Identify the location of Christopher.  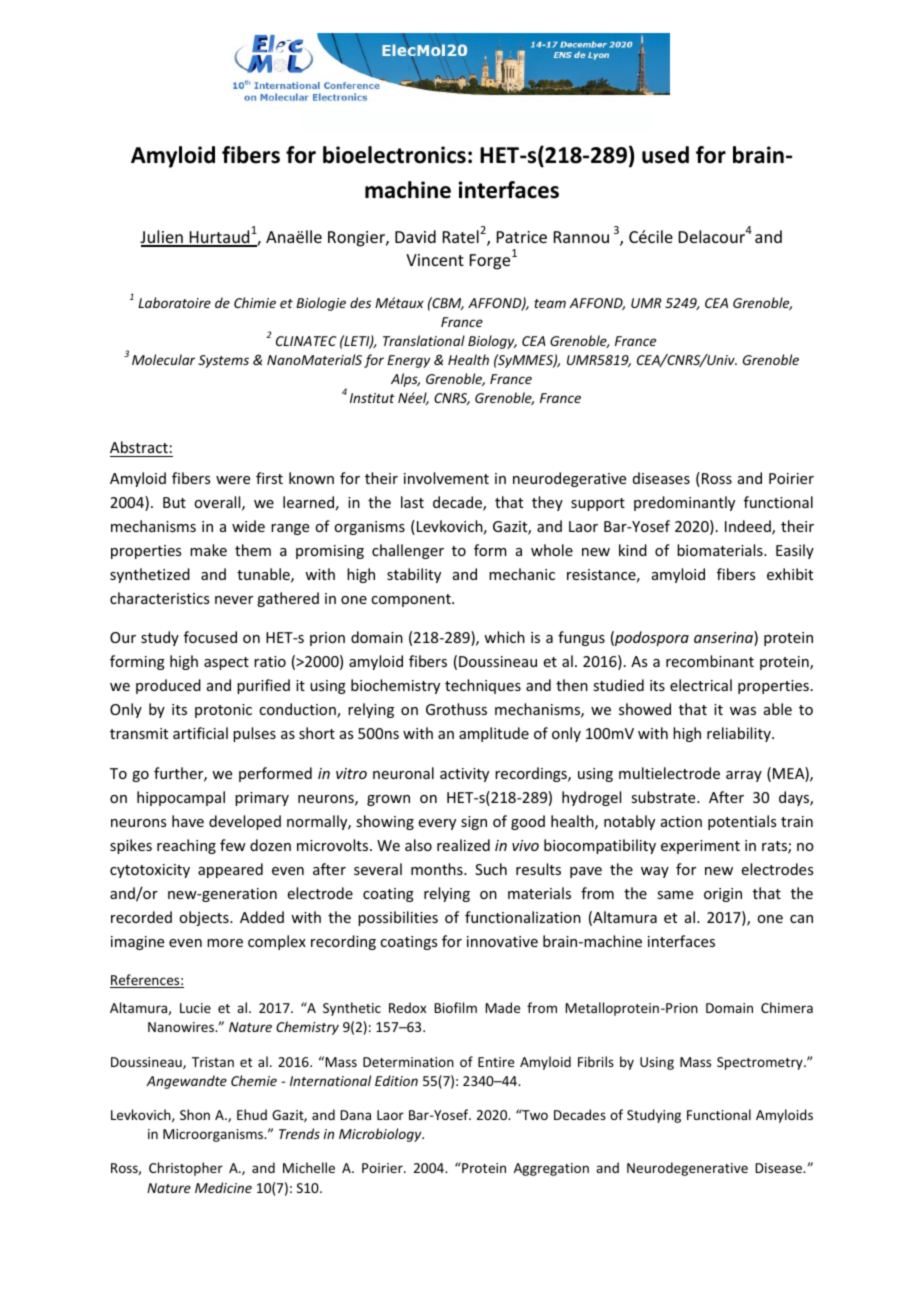
(186, 1169).
